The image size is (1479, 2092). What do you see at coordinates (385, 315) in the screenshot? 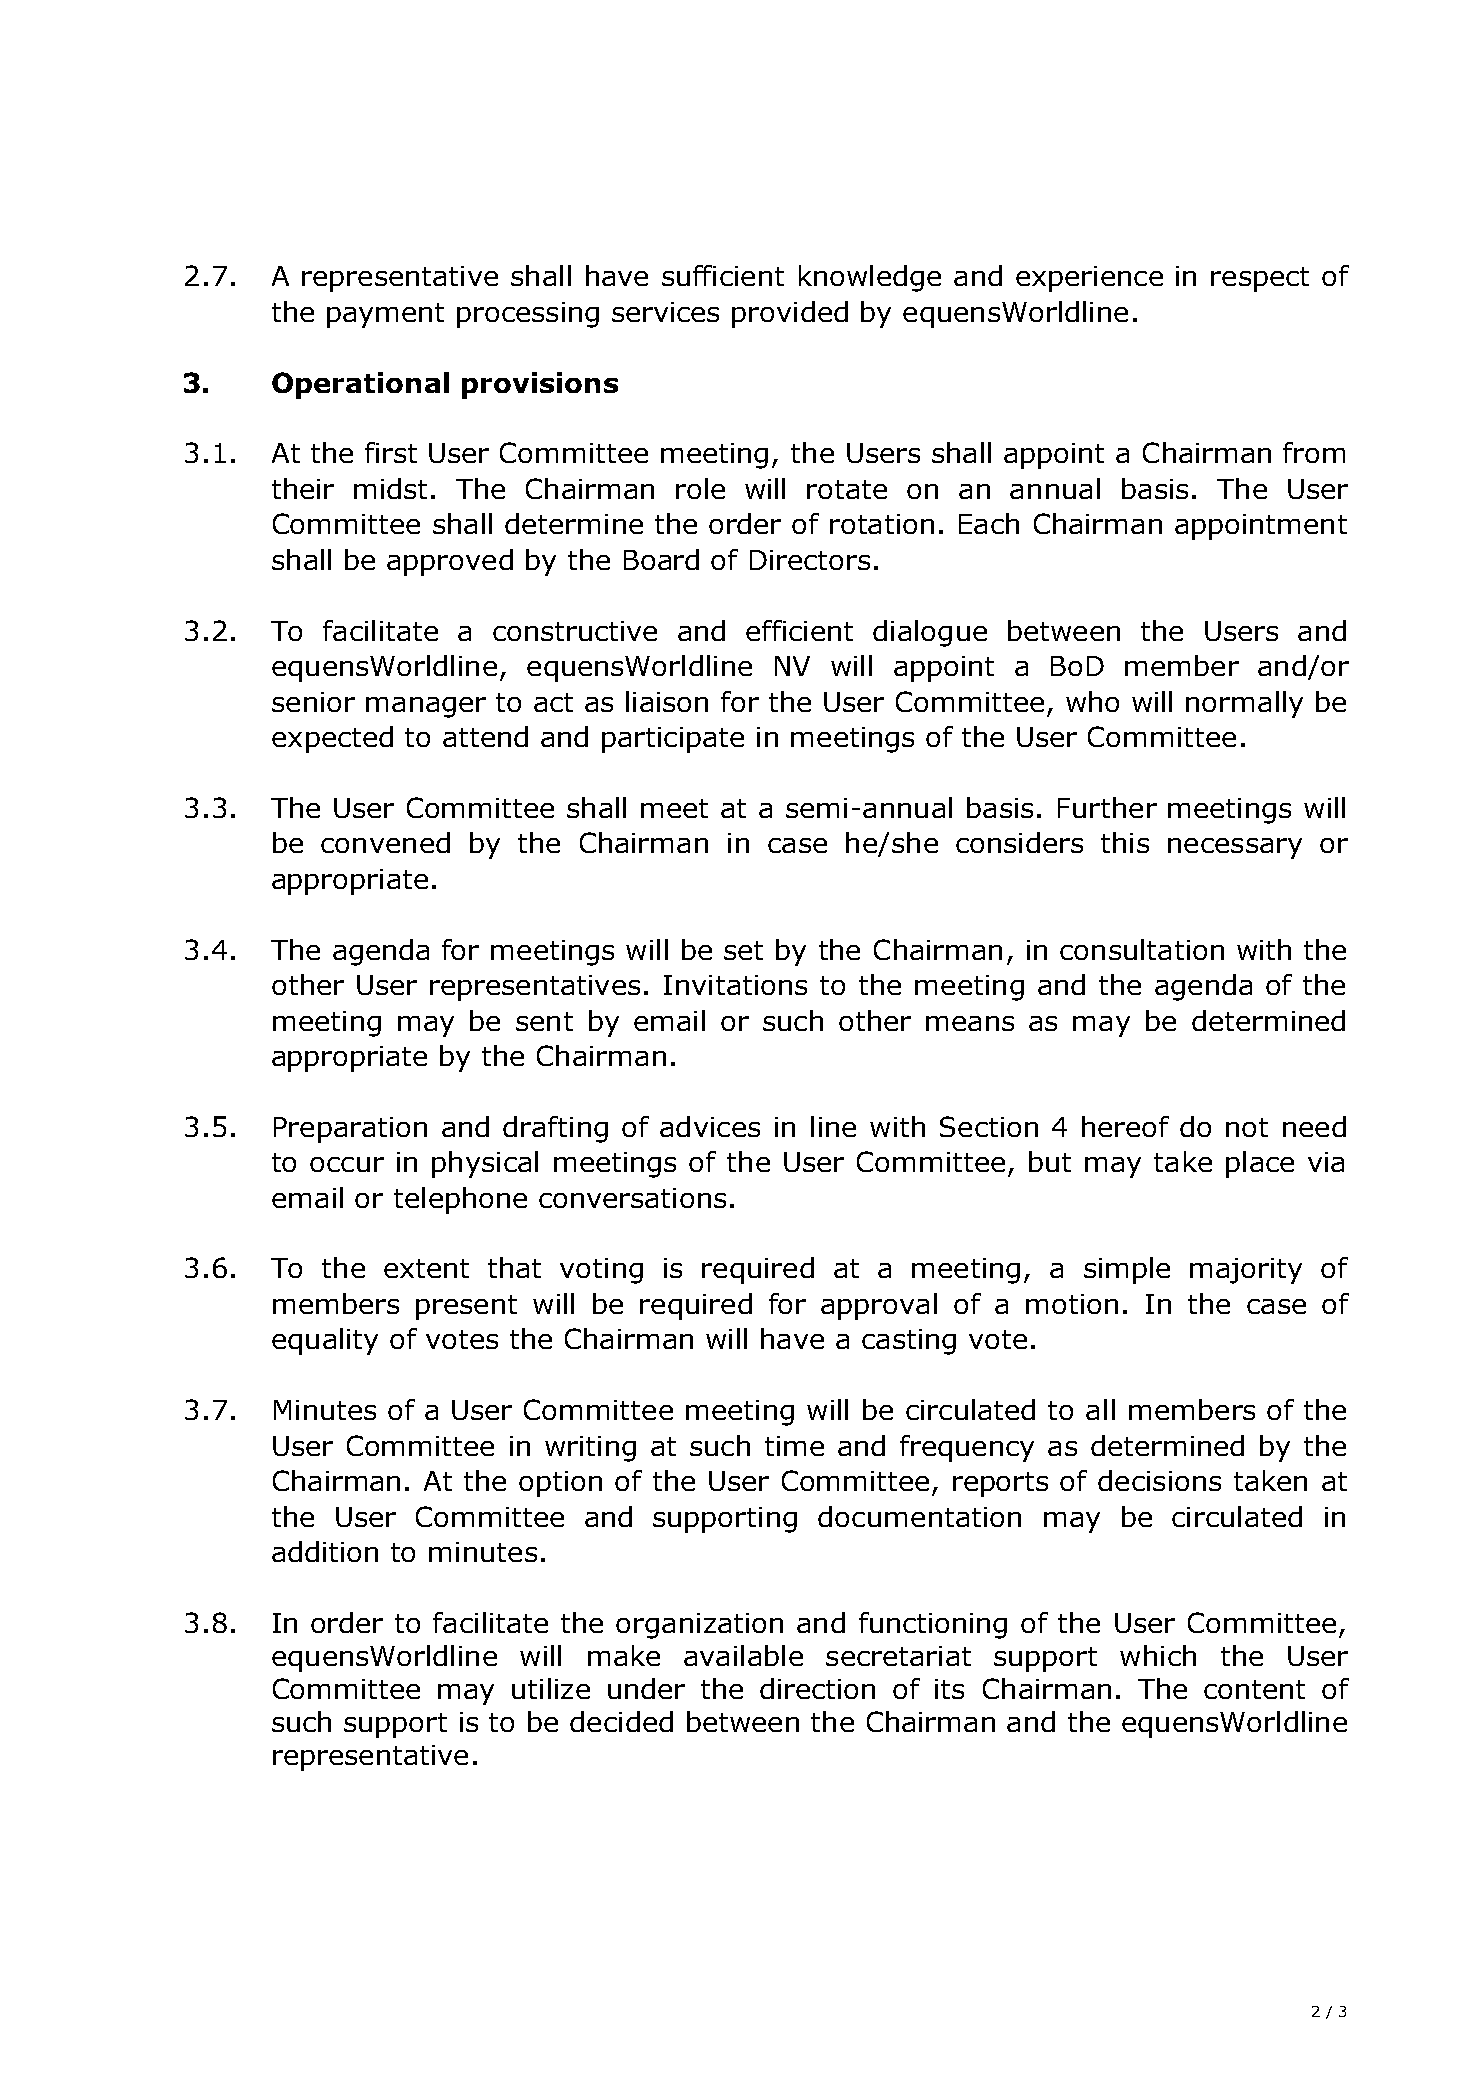
I see `payment` at bounding box center [385, 315].
